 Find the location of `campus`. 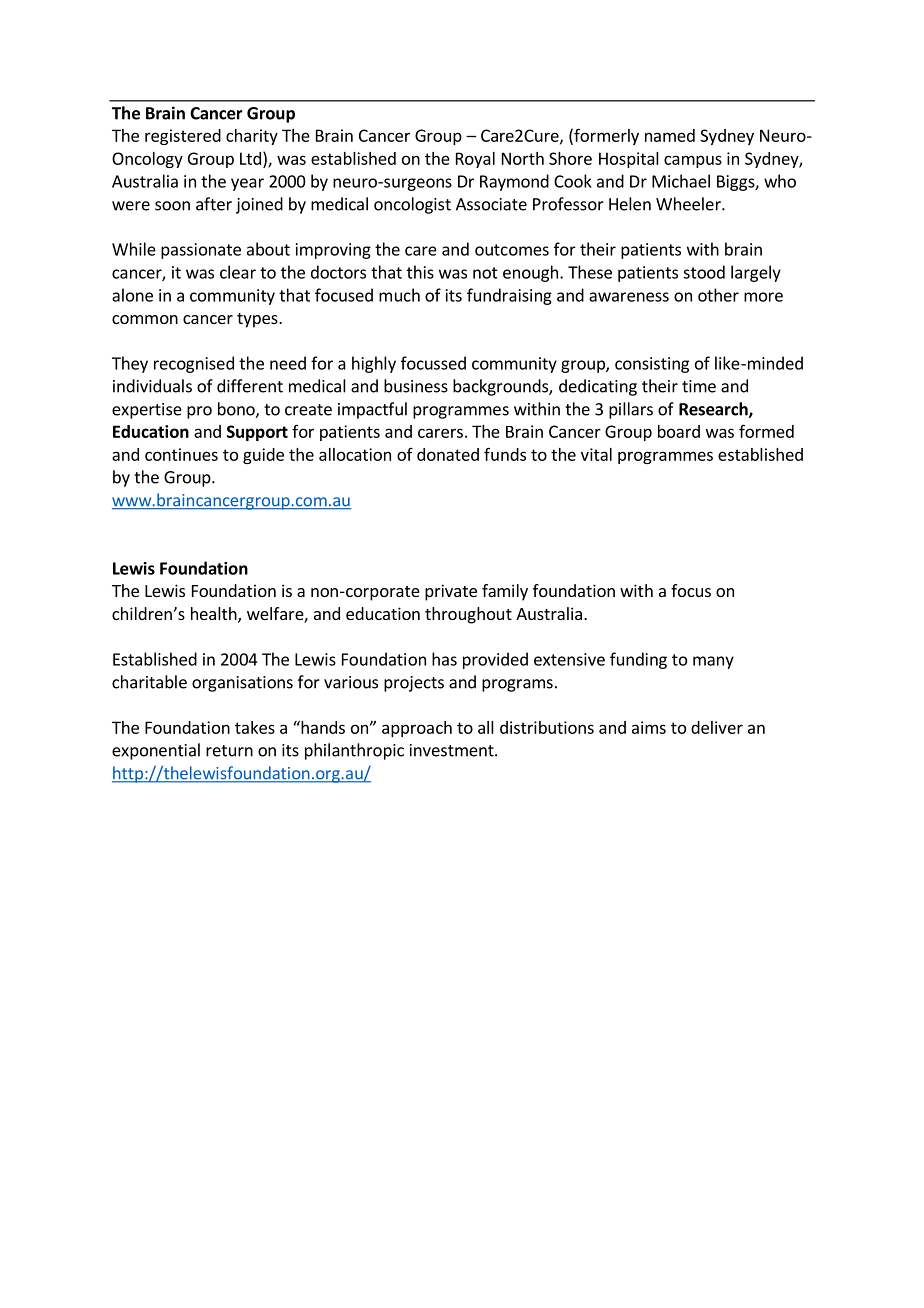

campus is located at coordinates (693, 161).
